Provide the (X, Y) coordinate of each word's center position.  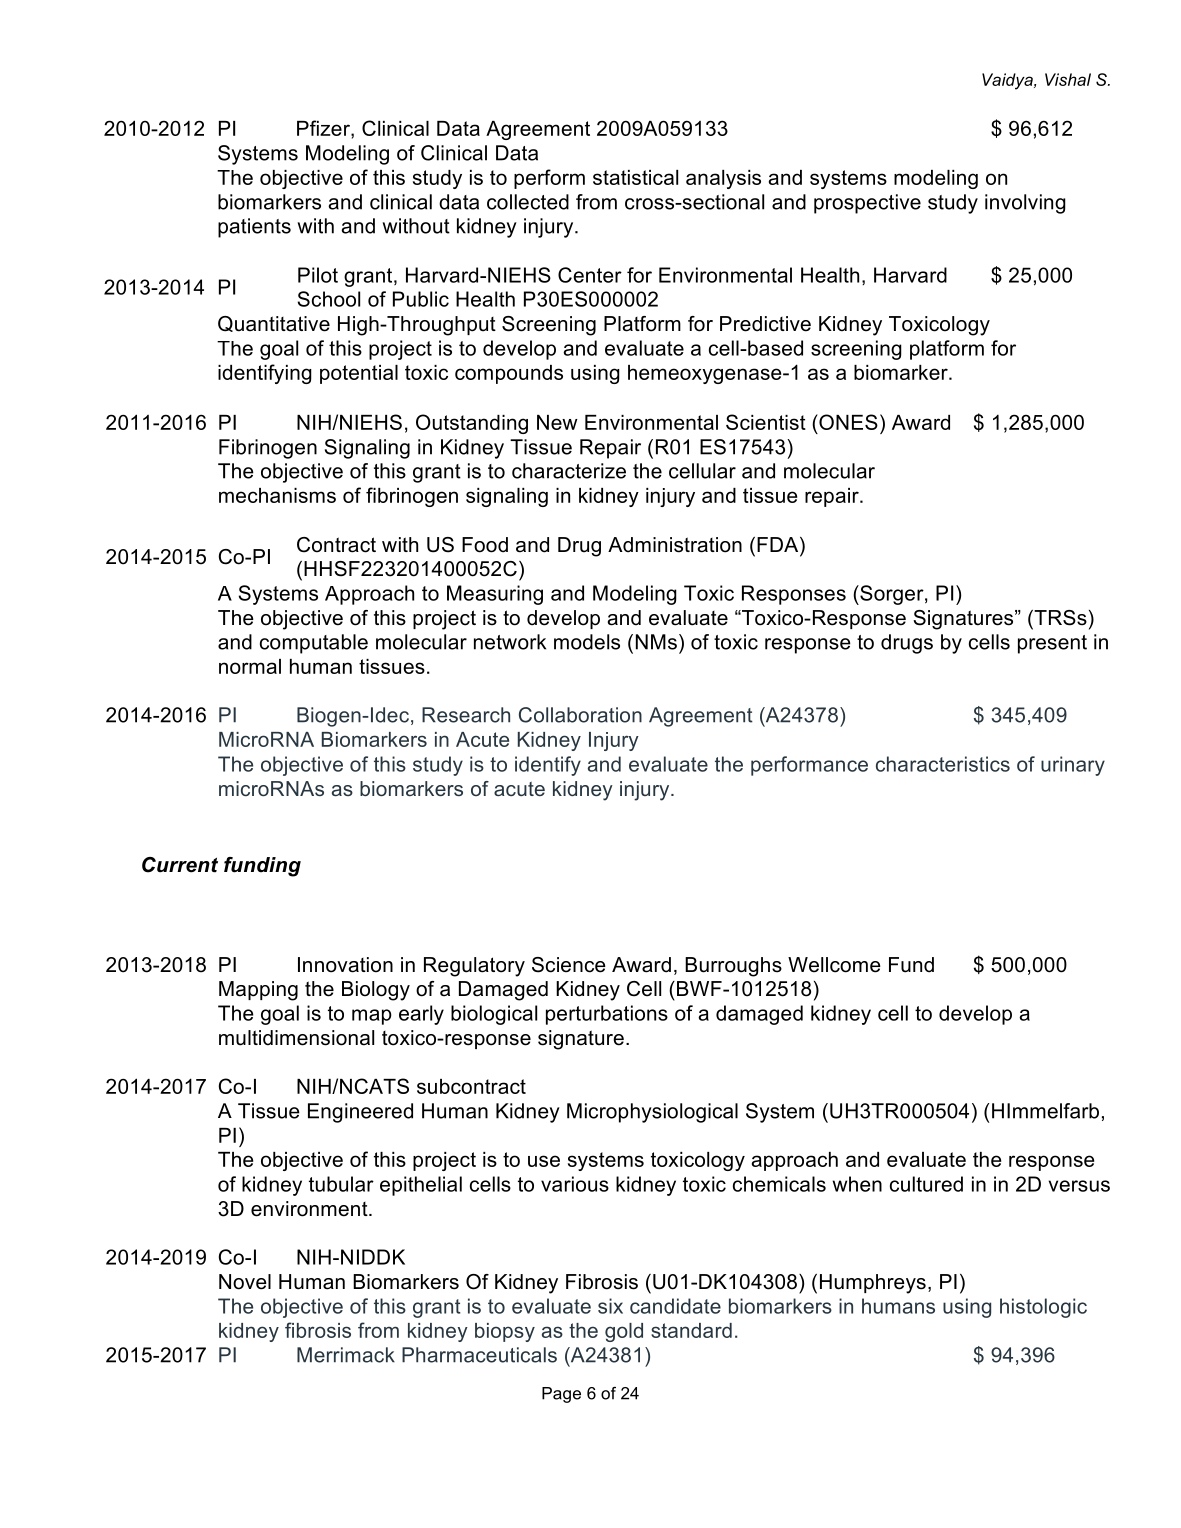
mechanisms (277, 495)
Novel (245, 1282)
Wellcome (834, 965)
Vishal (1068, 79)
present (1052, 644)
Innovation (345, 965)
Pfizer (324, 128)
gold (624, 1332)
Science (569, 965)
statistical (635, 177)
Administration (675, 545)
